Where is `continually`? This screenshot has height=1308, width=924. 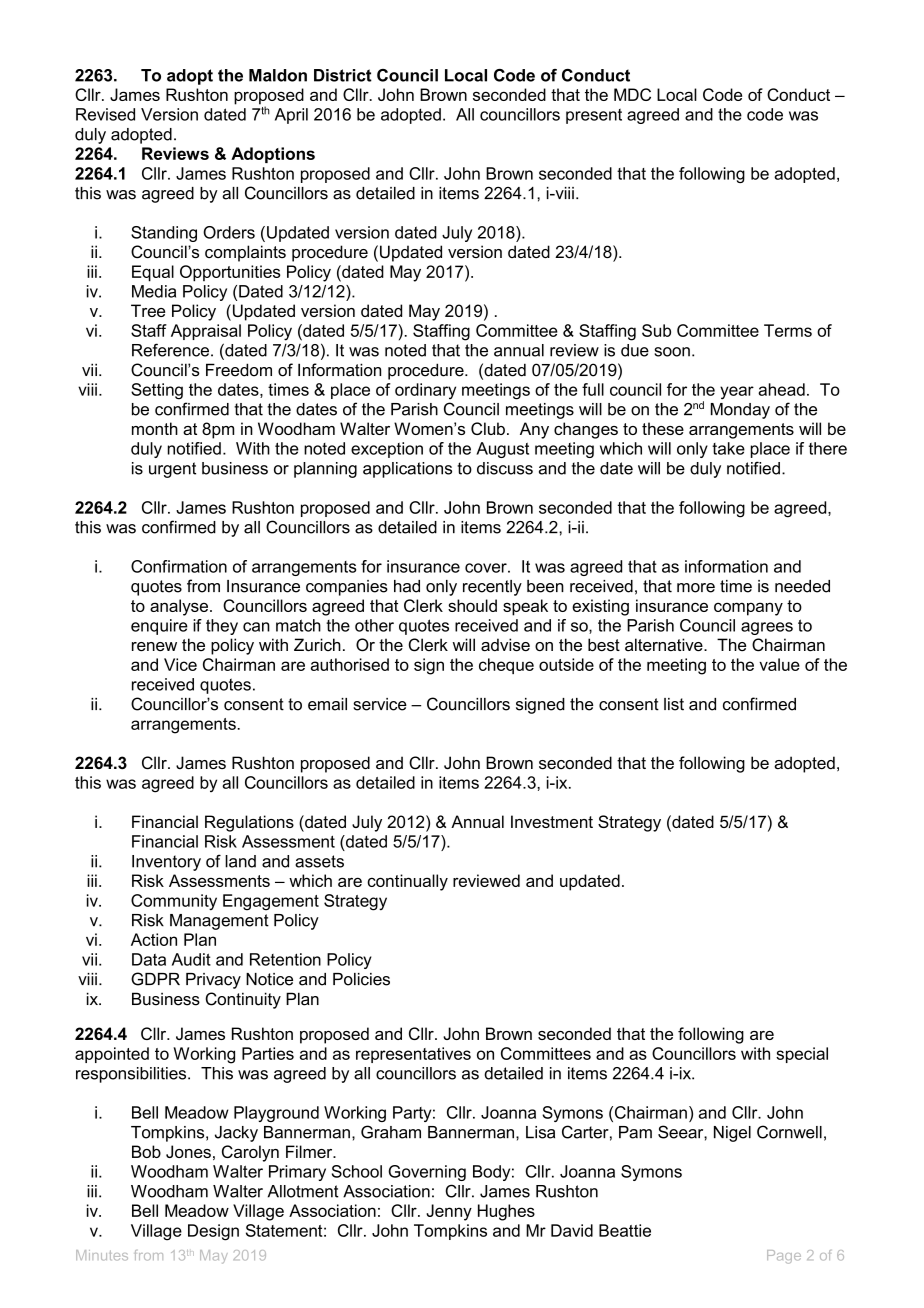 continually is located at coordinates (407, 882).
